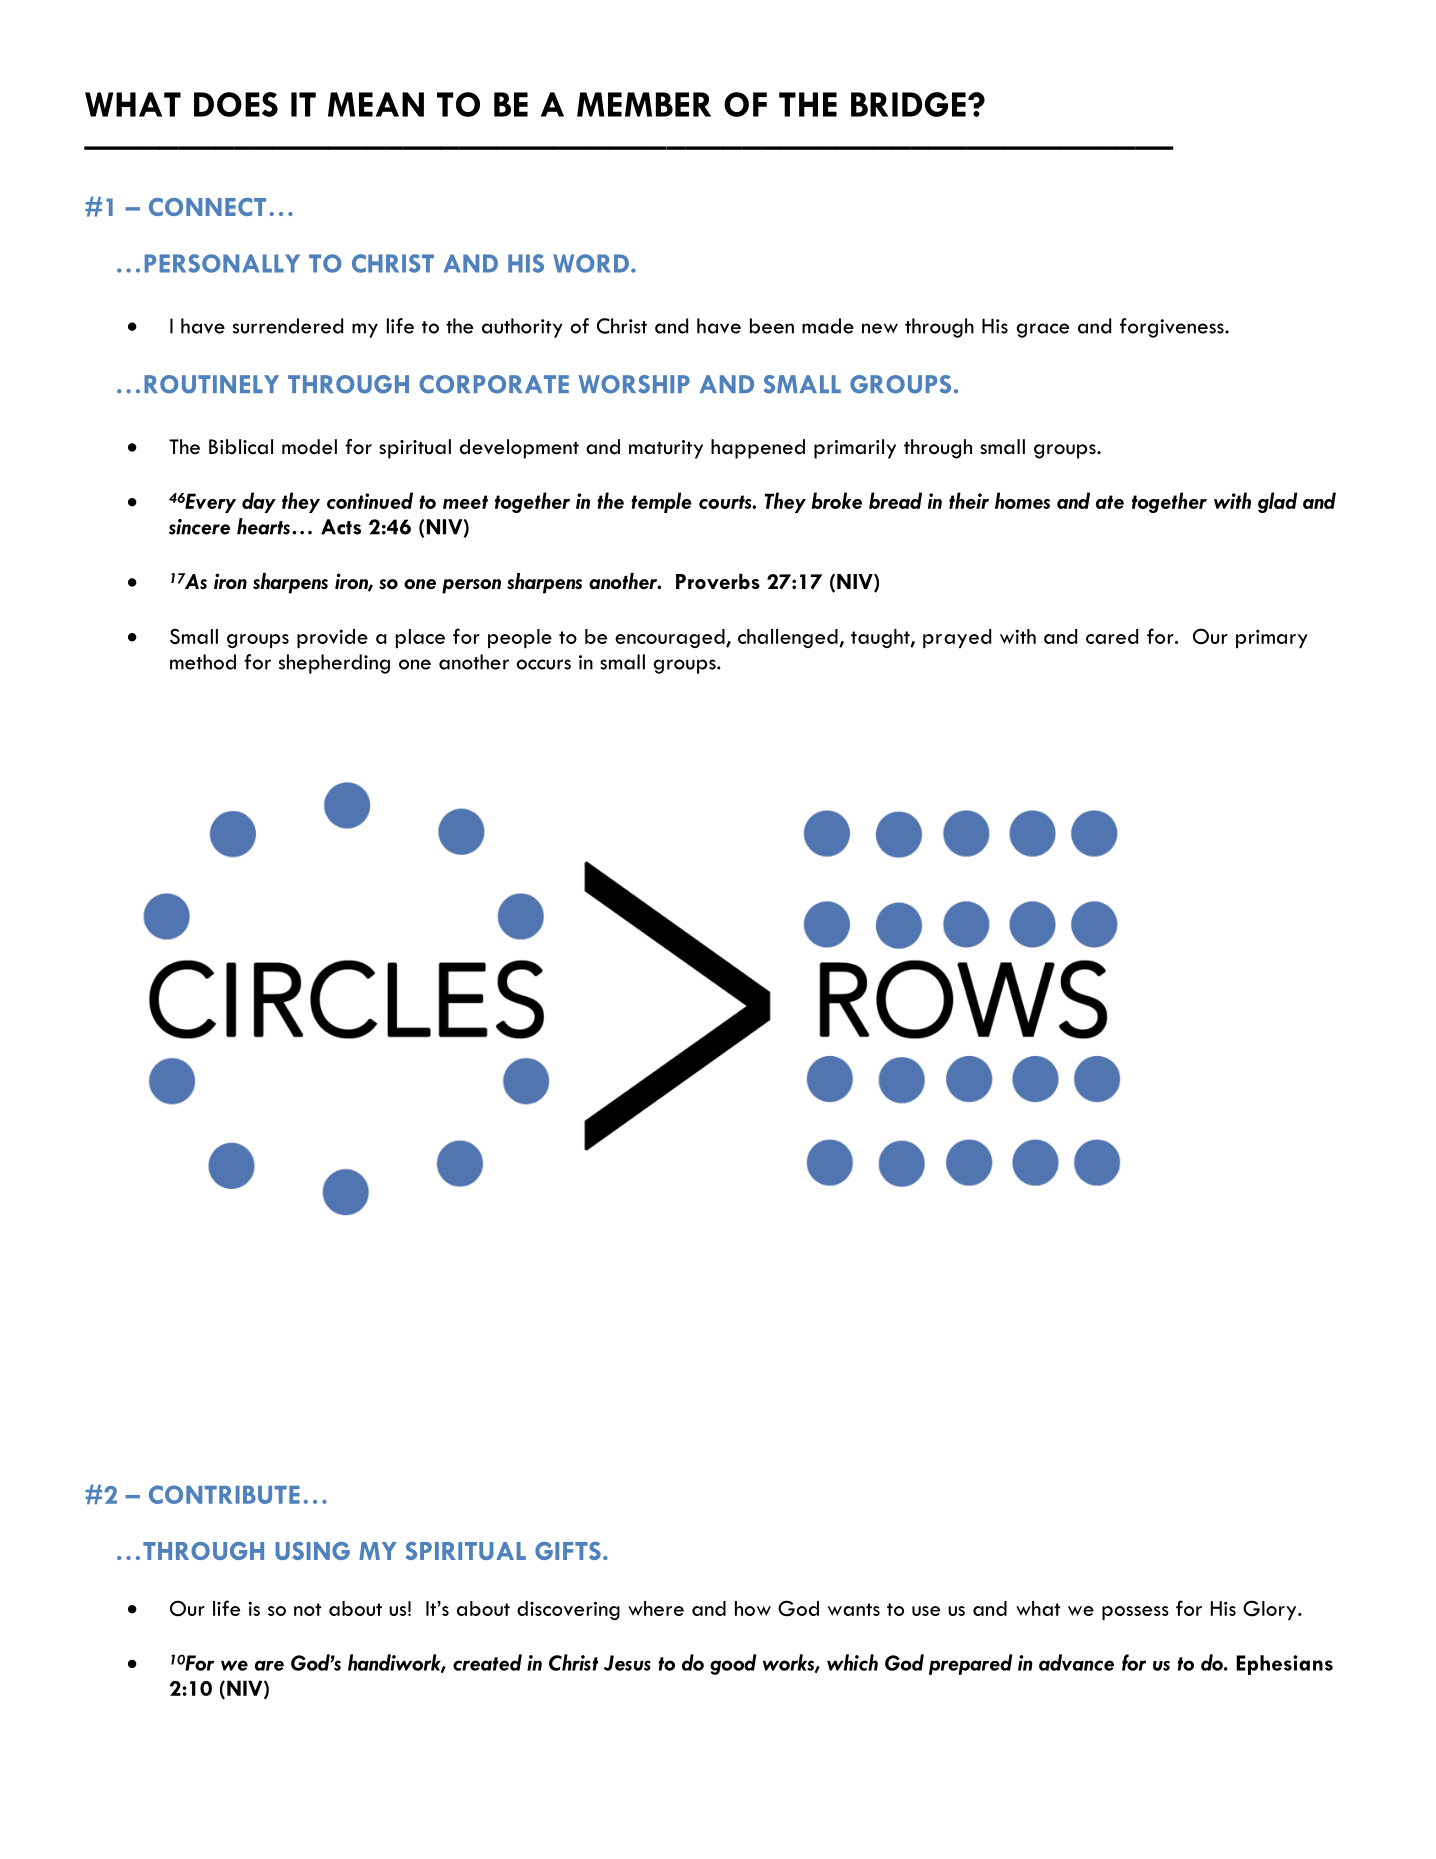 The image size is (1436, 1859). What do you see at coordinates (568, 1551) in the screenshot?
I see `GIFTS` at bounding box center [568, 1551].
